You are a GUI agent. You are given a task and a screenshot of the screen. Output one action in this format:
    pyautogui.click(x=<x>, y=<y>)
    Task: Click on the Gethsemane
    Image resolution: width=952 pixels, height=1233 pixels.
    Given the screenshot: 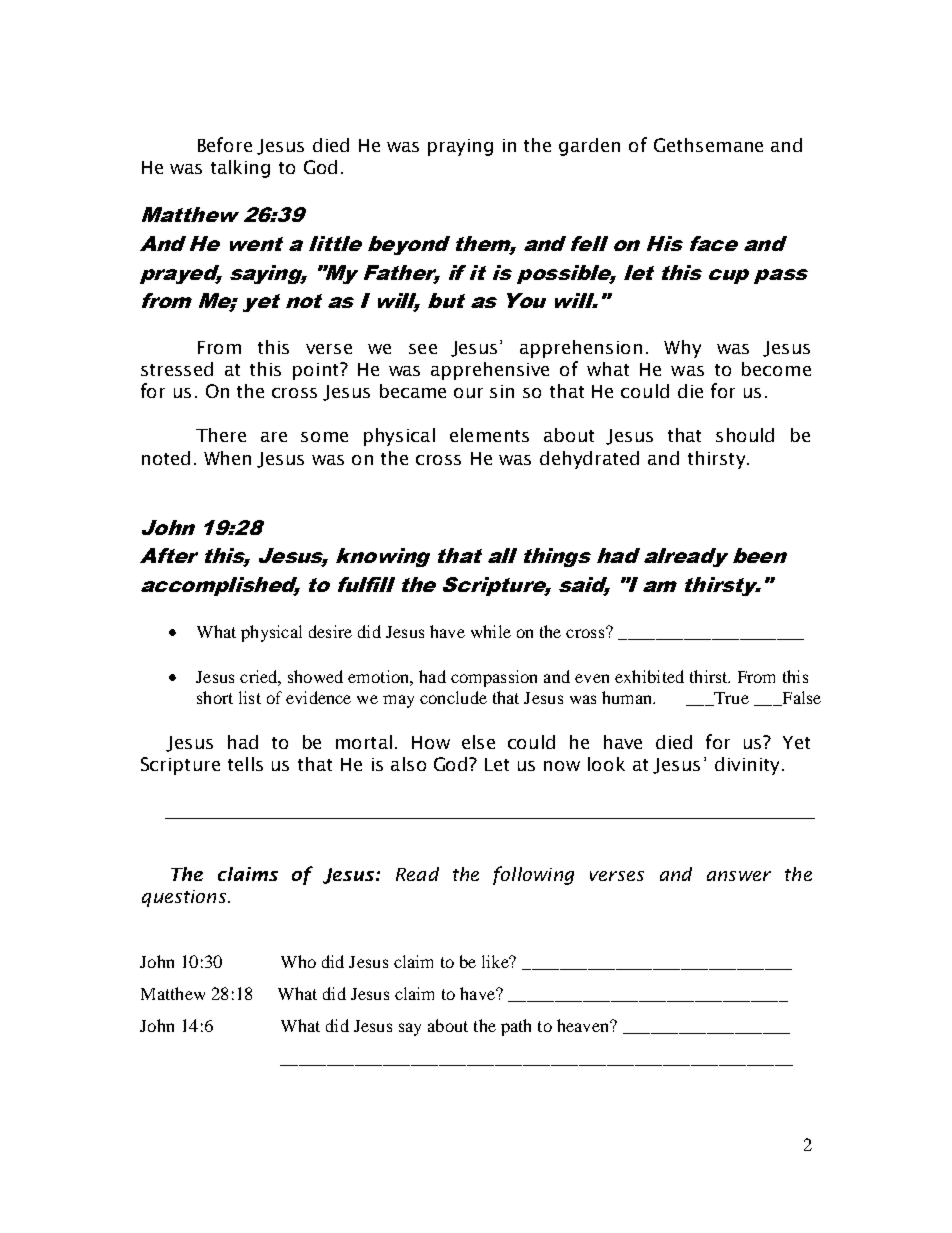 What is the action you would take?
    pyautogui.click(x=708, y=145)
